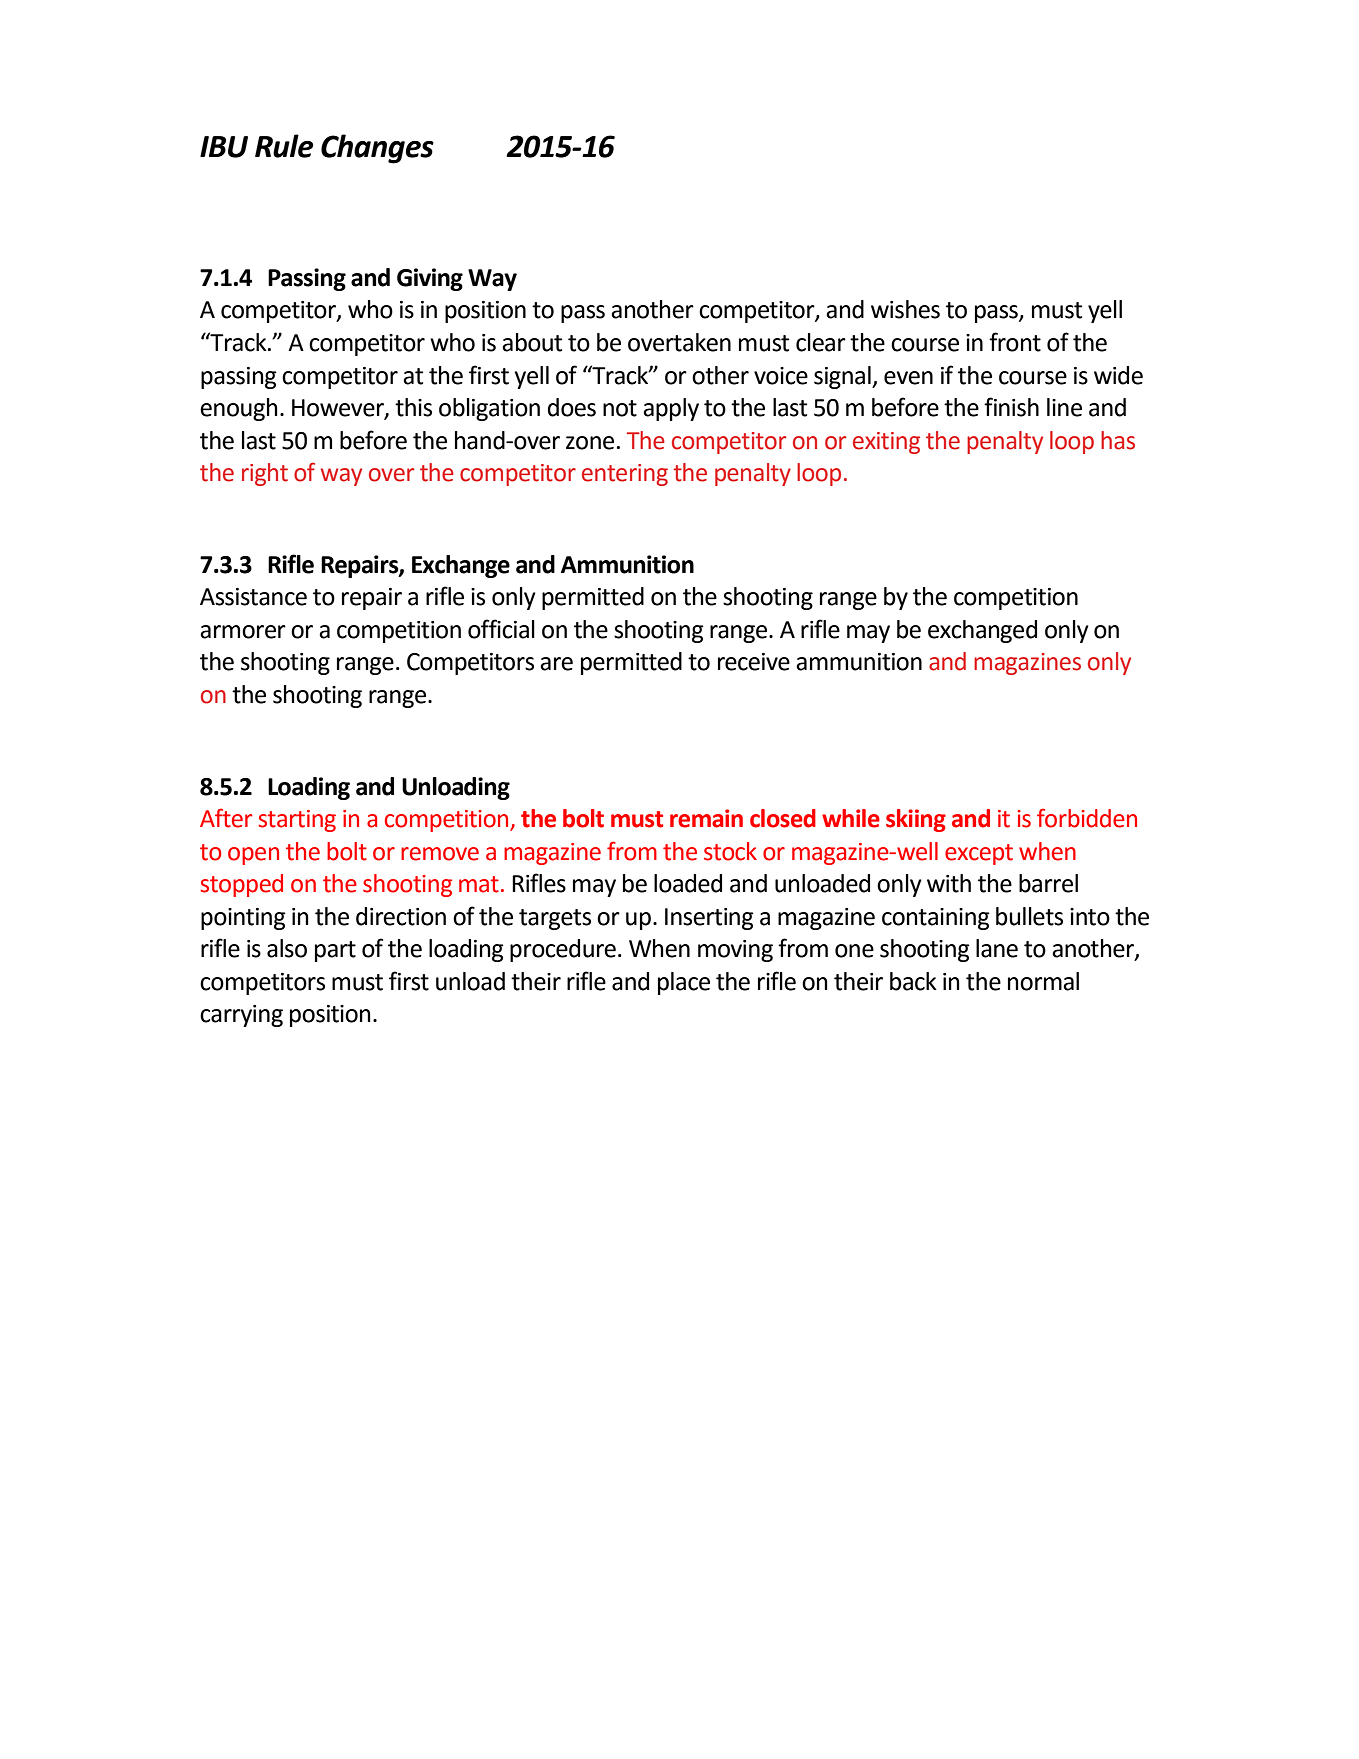 The width and height of the screenshot is (1359, 1759). Describe the element at coordinates (430, 279) in the screenshot. I see `Giving` at that location.
